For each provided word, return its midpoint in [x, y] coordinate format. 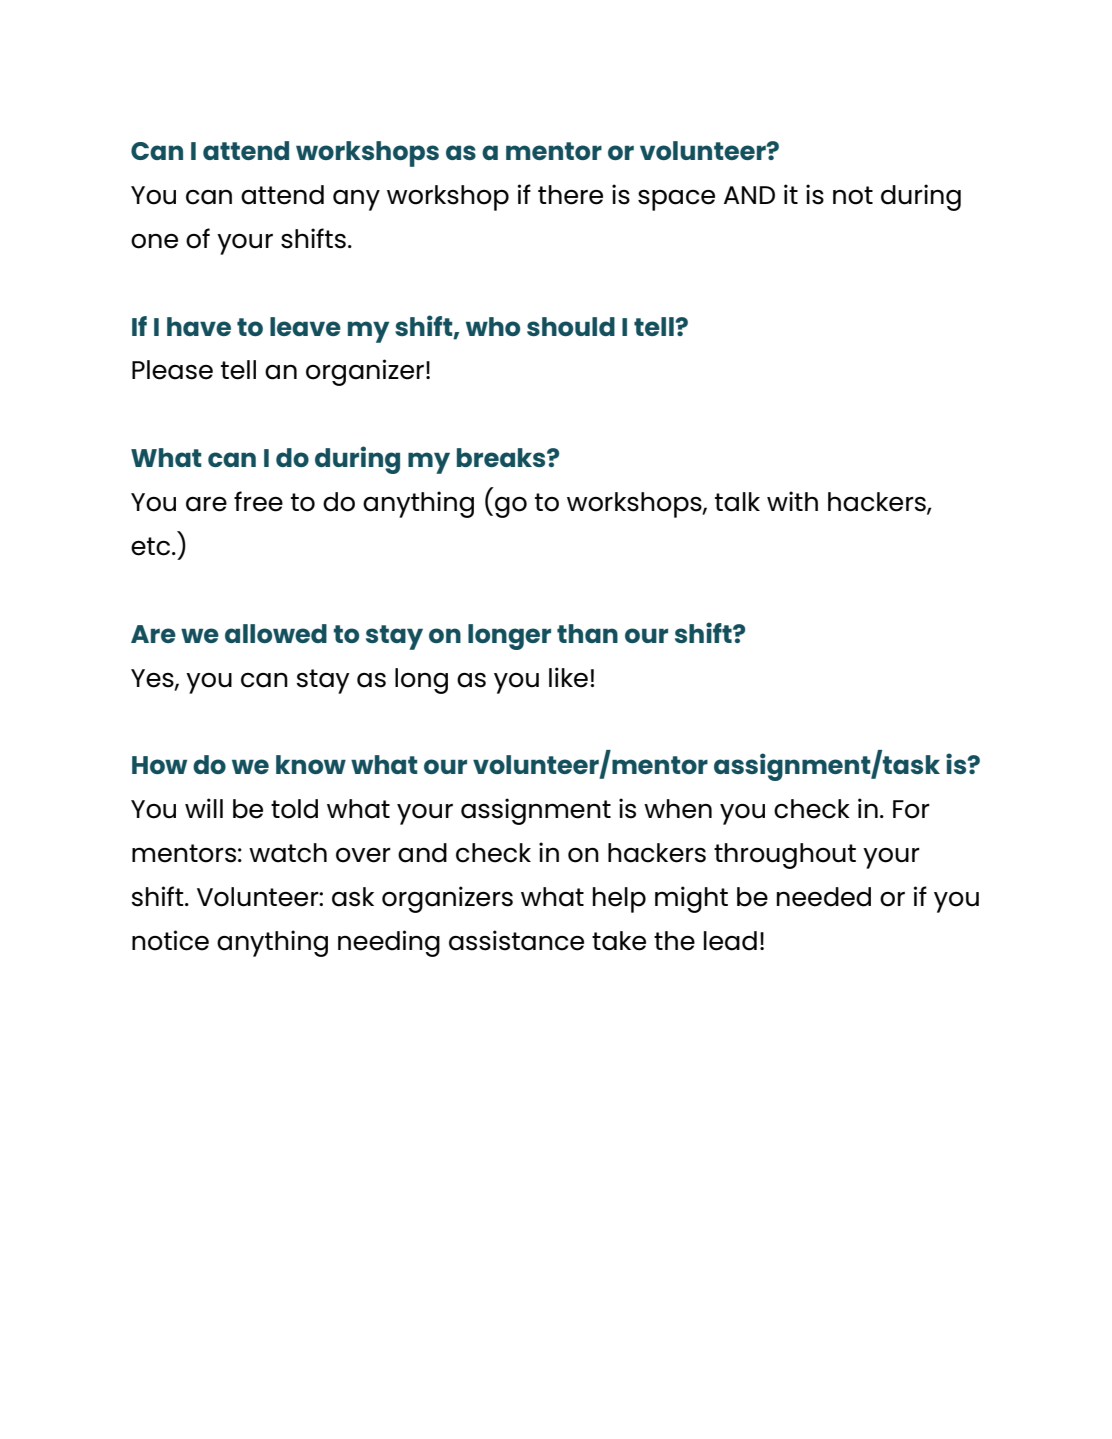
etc [152, 546]
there [570, 195]
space [676, 200]
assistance [516, 940]
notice [170, 940]
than [587, 633]
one [154, 241]
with [792, 501]
